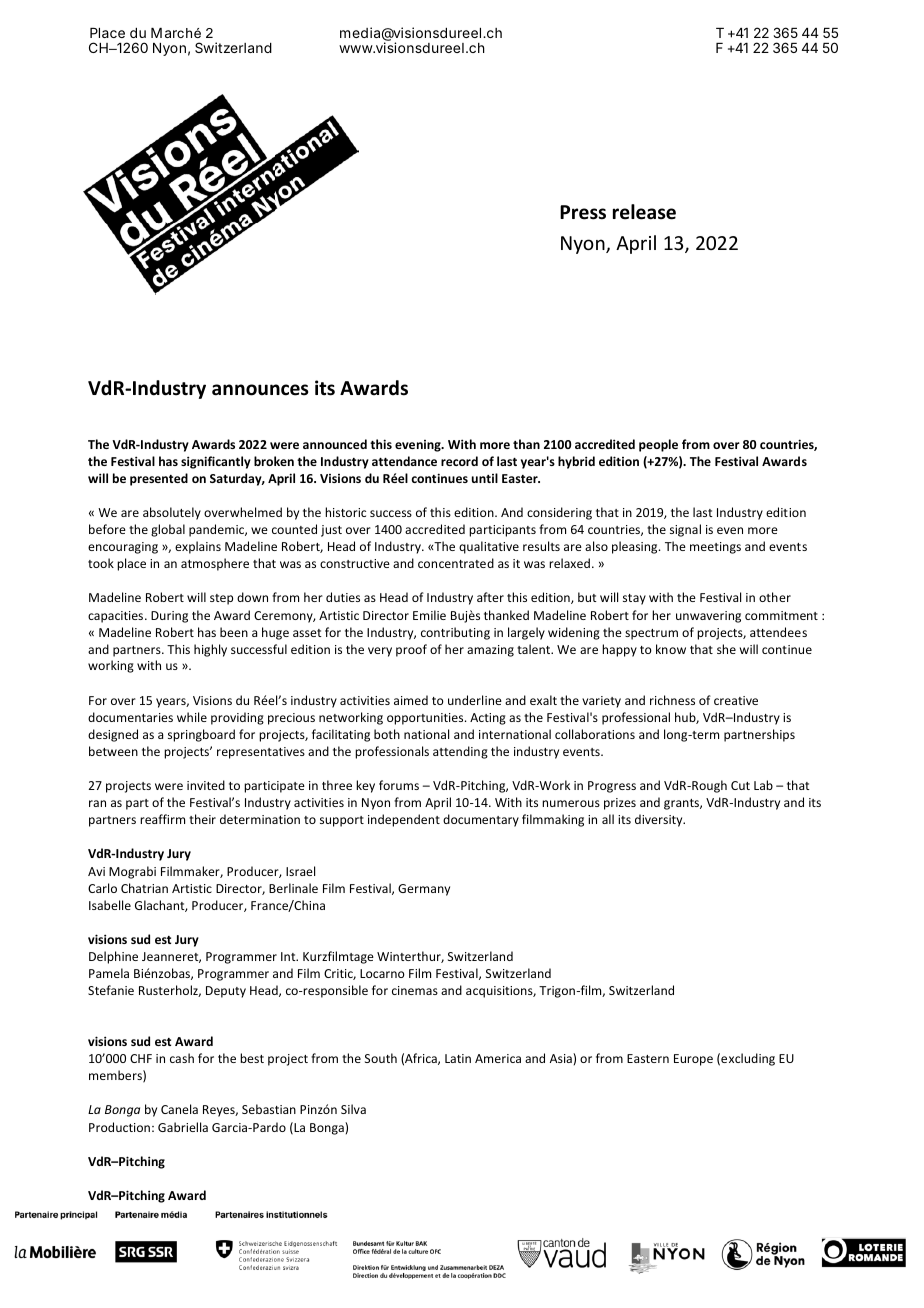  I want to click on she, so click(726, 649).
